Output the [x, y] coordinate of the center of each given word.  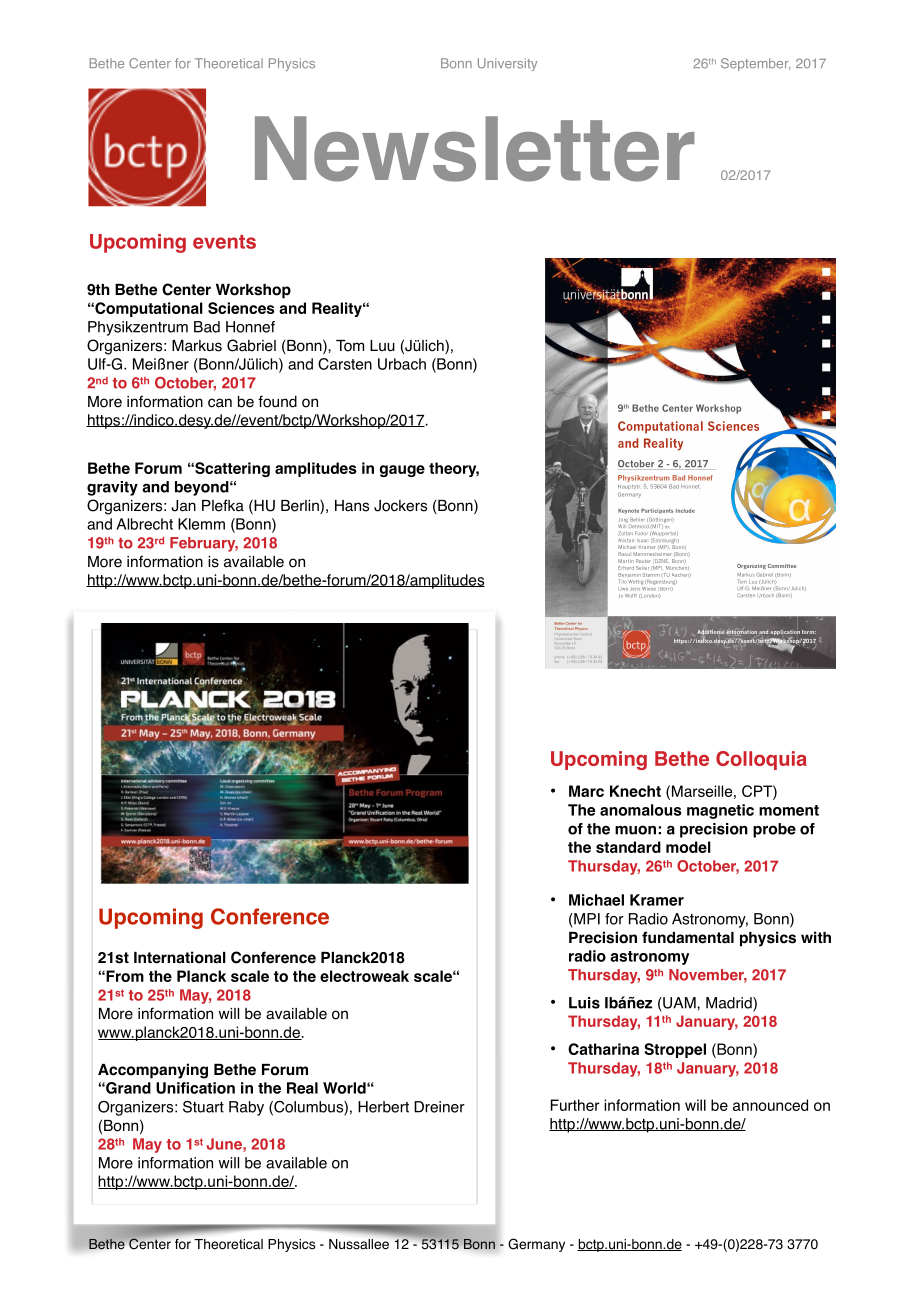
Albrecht [144, 524]
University [507, 64]
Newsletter [475, 149]
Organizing [751, 566]
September [755, 64]
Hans [352, 506]
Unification [195, 1088]
